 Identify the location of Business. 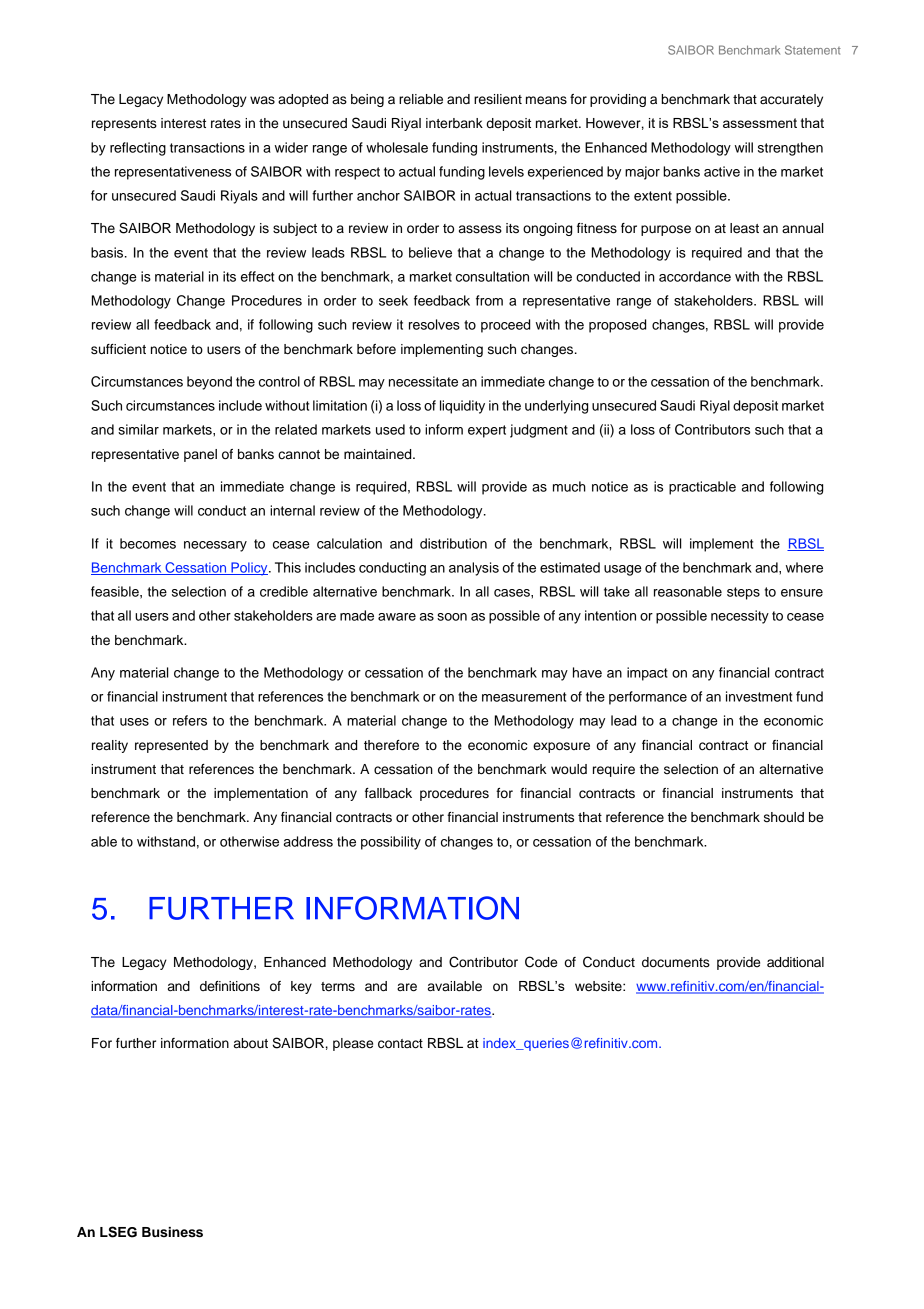
(172, 1232).
